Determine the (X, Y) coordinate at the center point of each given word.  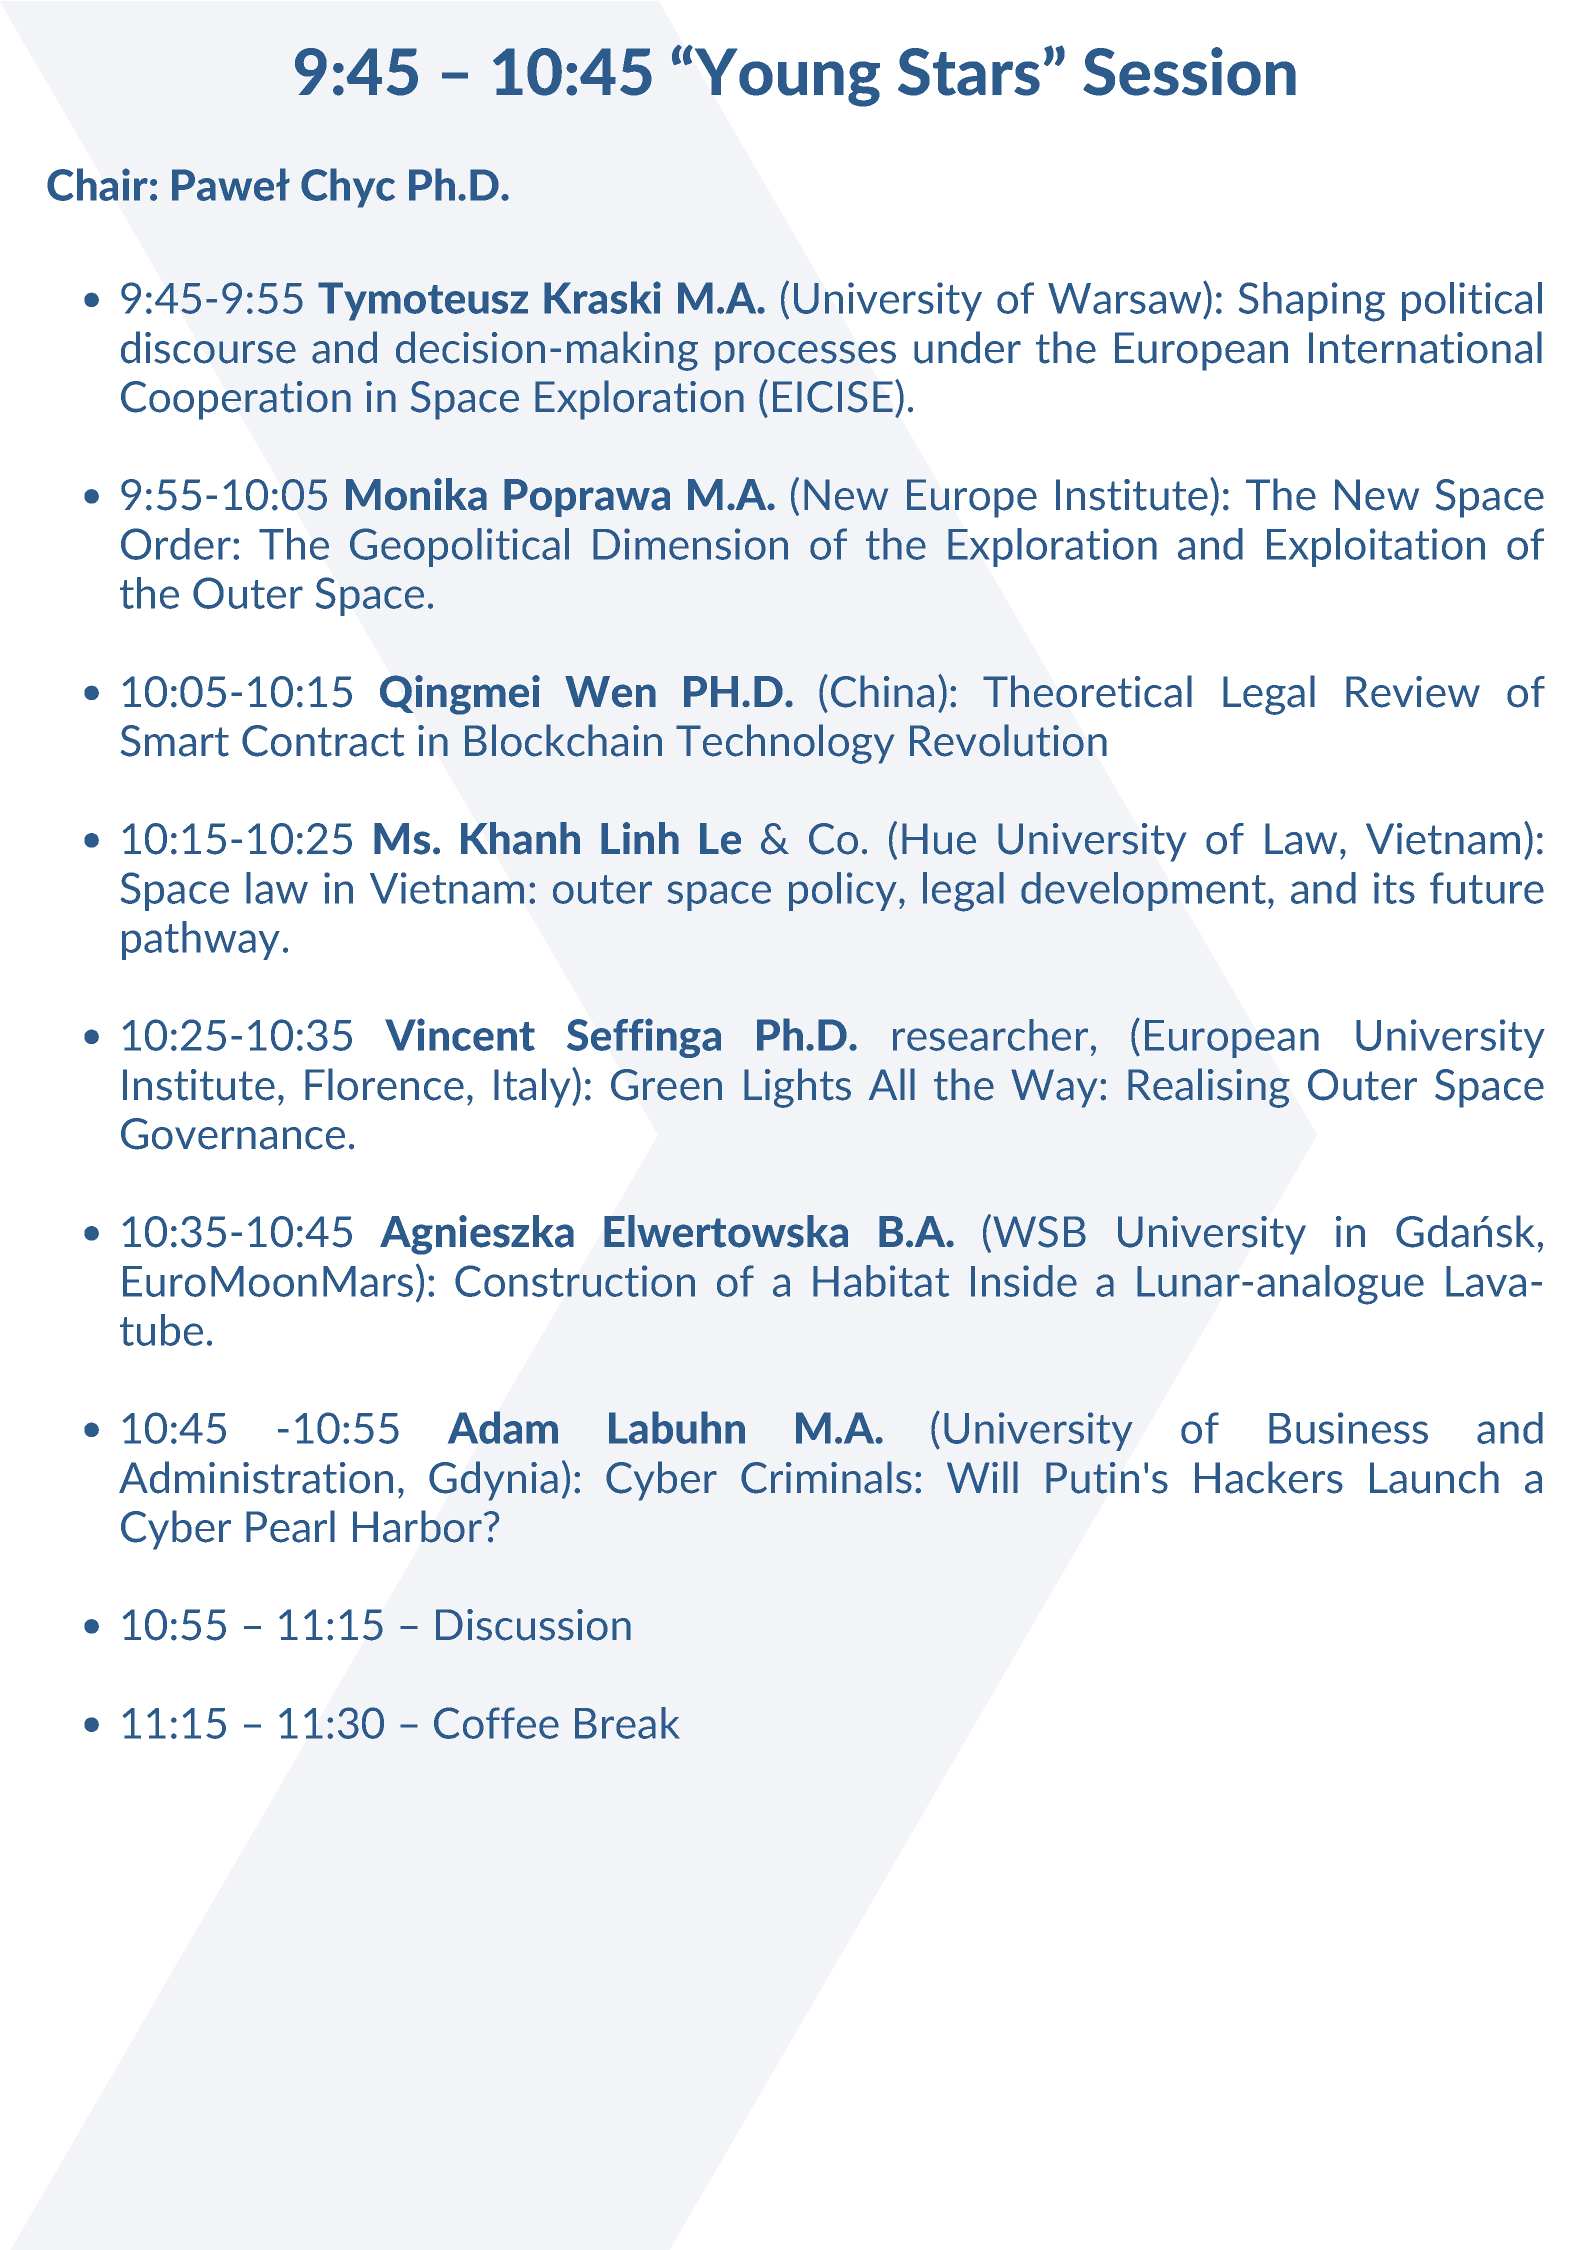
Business (1348, 1428)
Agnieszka (477, 1235)
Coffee (496, 1723)
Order (176, 544)
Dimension (690, 544)
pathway (201, 940)
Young (786, 77)
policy (843, 891)
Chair (97, 184)
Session (1189, 71)
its (1394, 888)
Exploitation (1376, 547)
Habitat (881, 1281)
